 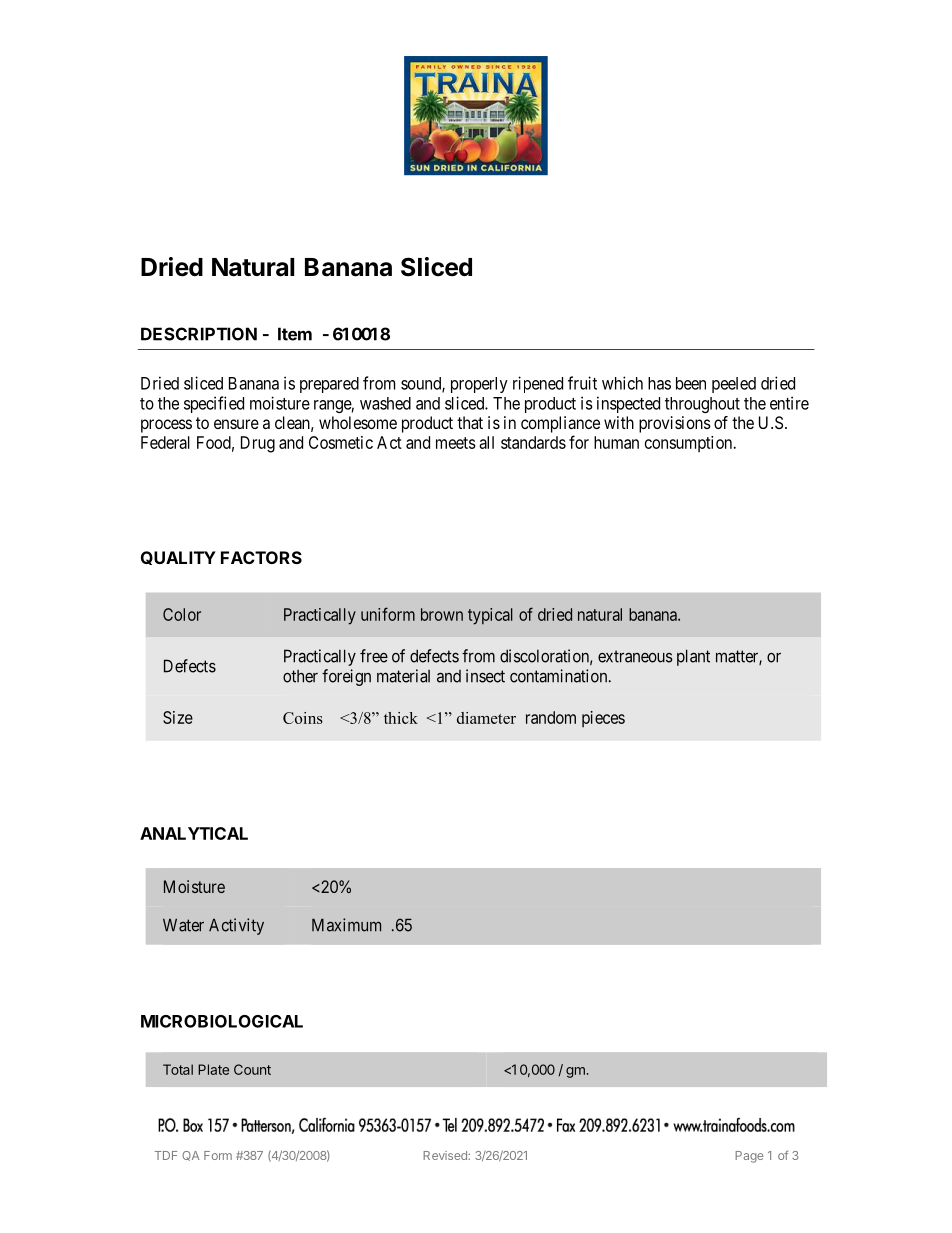 I want to click on Coins, so click(x=303, y=718).
